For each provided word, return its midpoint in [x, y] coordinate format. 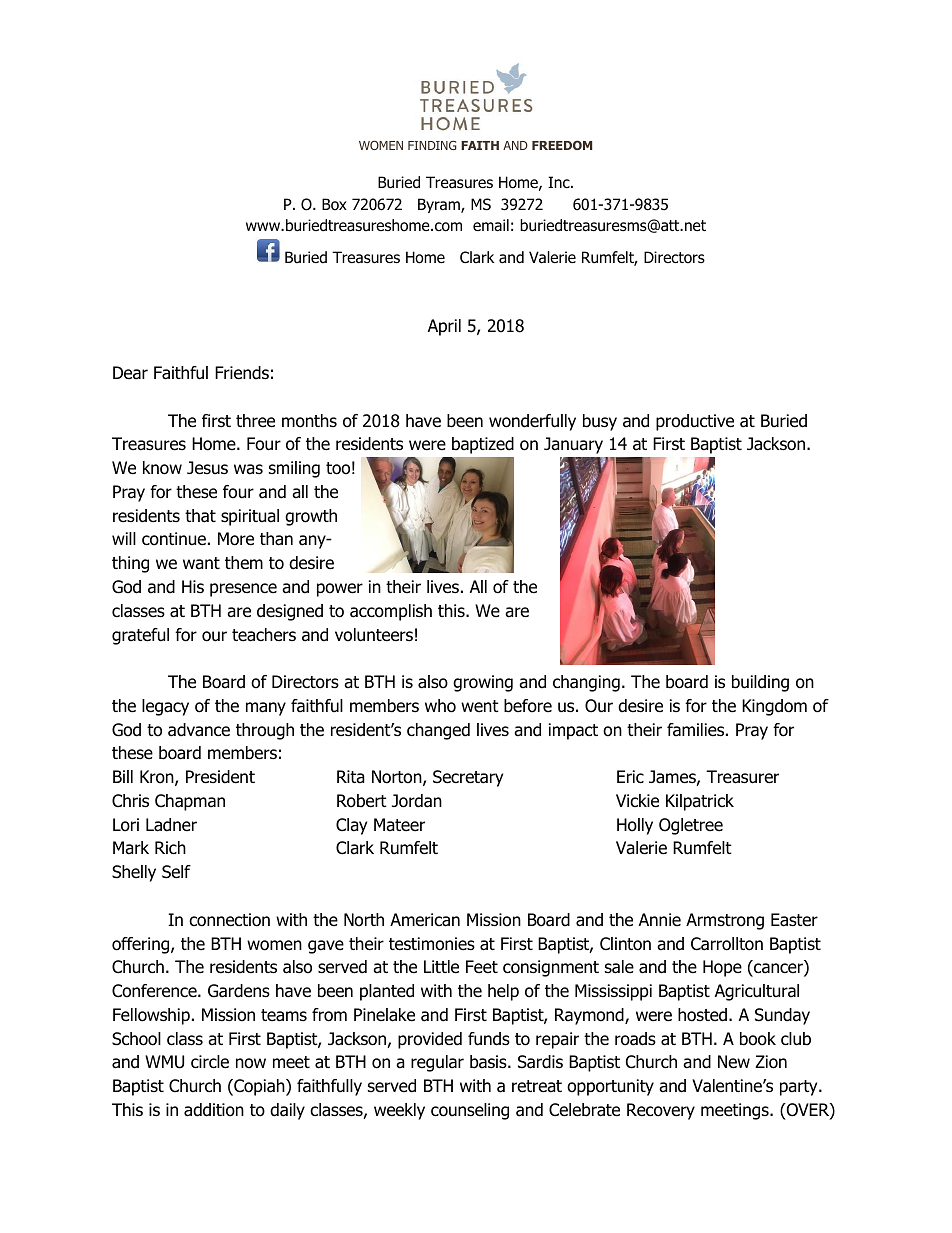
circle [210, 1062]
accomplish [391, 612]
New [734, 1062]
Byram [440, 205]
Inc [560, 182]
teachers [264, 635]
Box [334, 204]
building [760, 683]
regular [437, 1063]
